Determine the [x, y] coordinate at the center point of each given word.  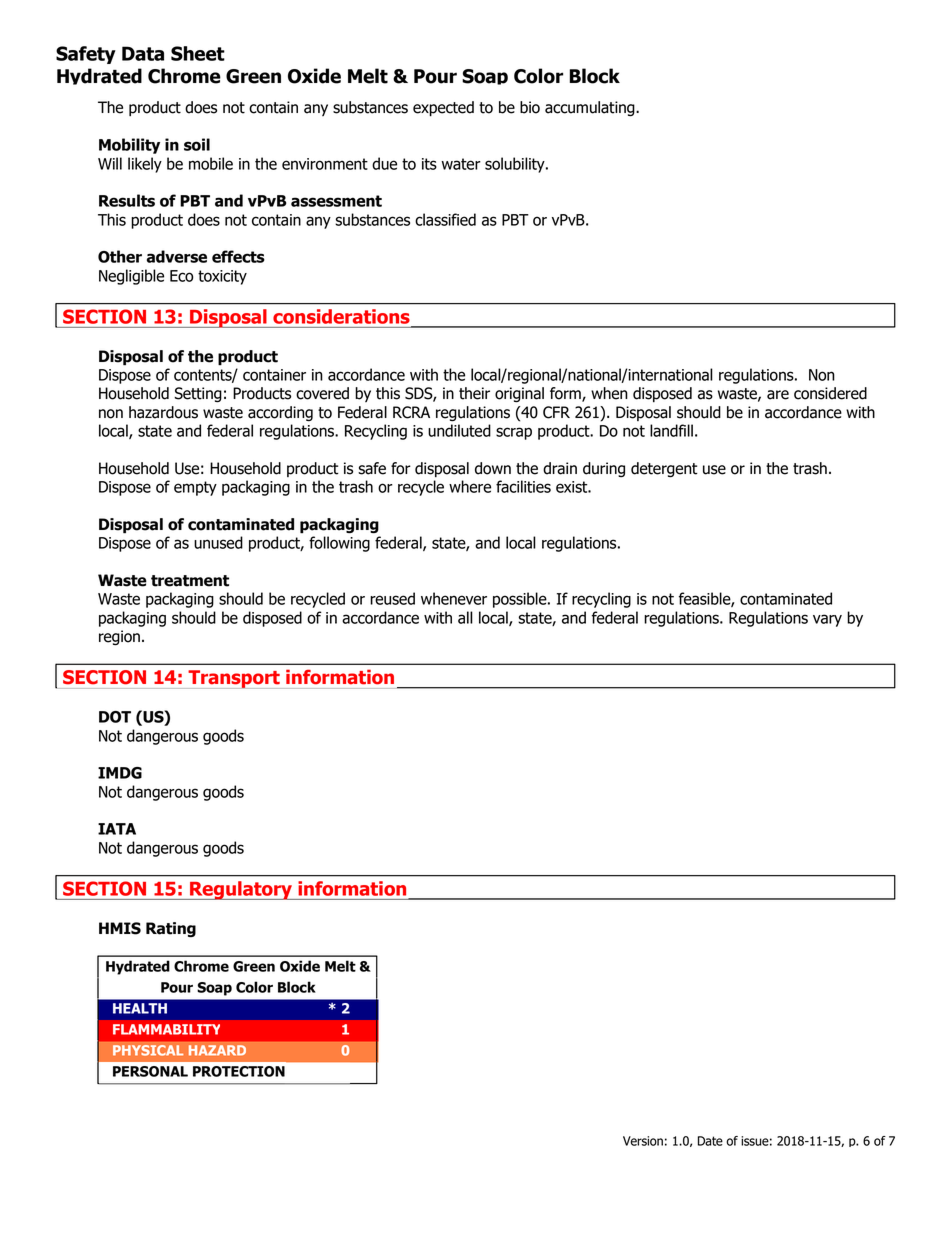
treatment [190, 581]
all [465, 617]
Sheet [198, 53]
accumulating [591, 109]
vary [827, 620]
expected [443, 109]
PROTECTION [239, 1071]
